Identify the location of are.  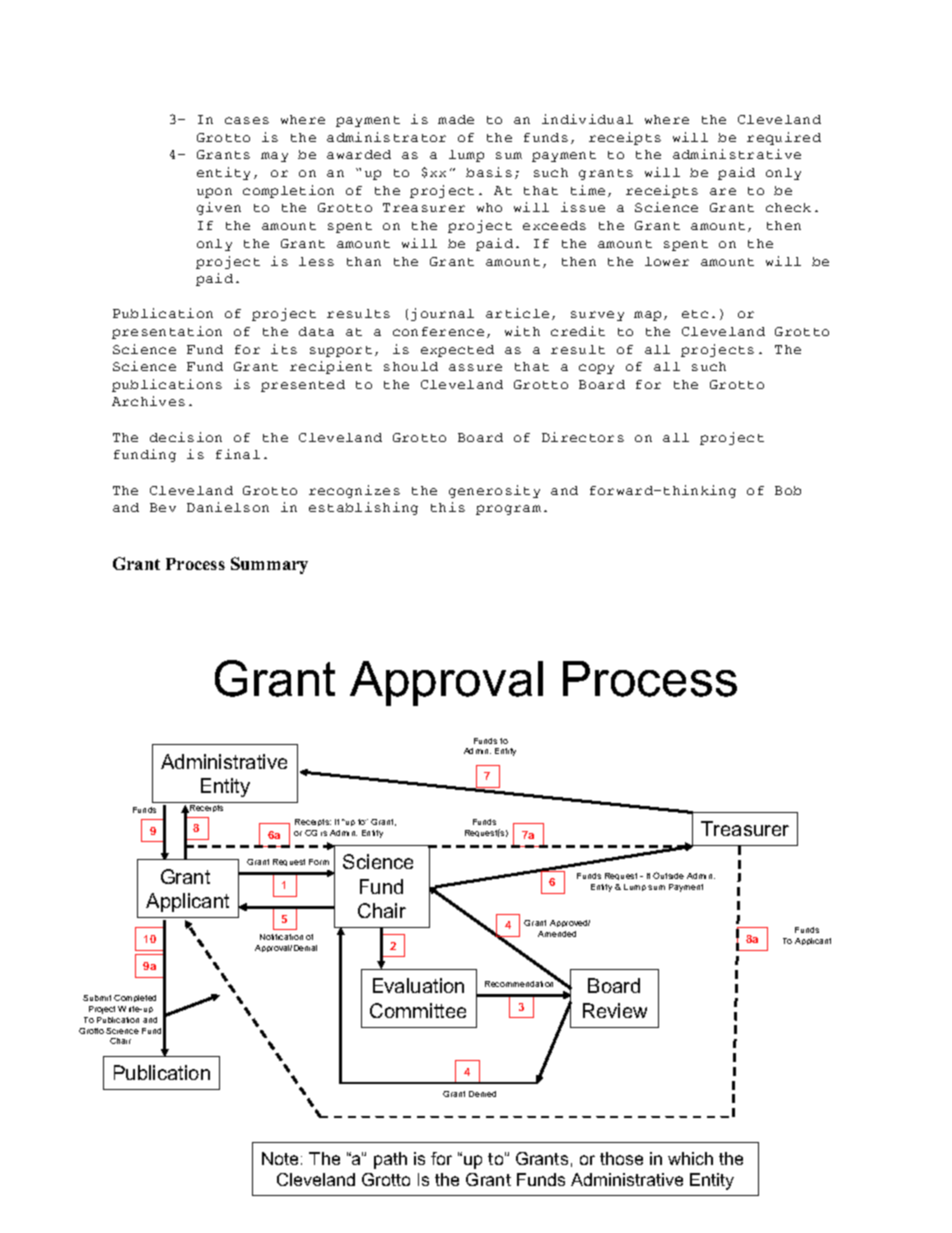
(723, 191).
